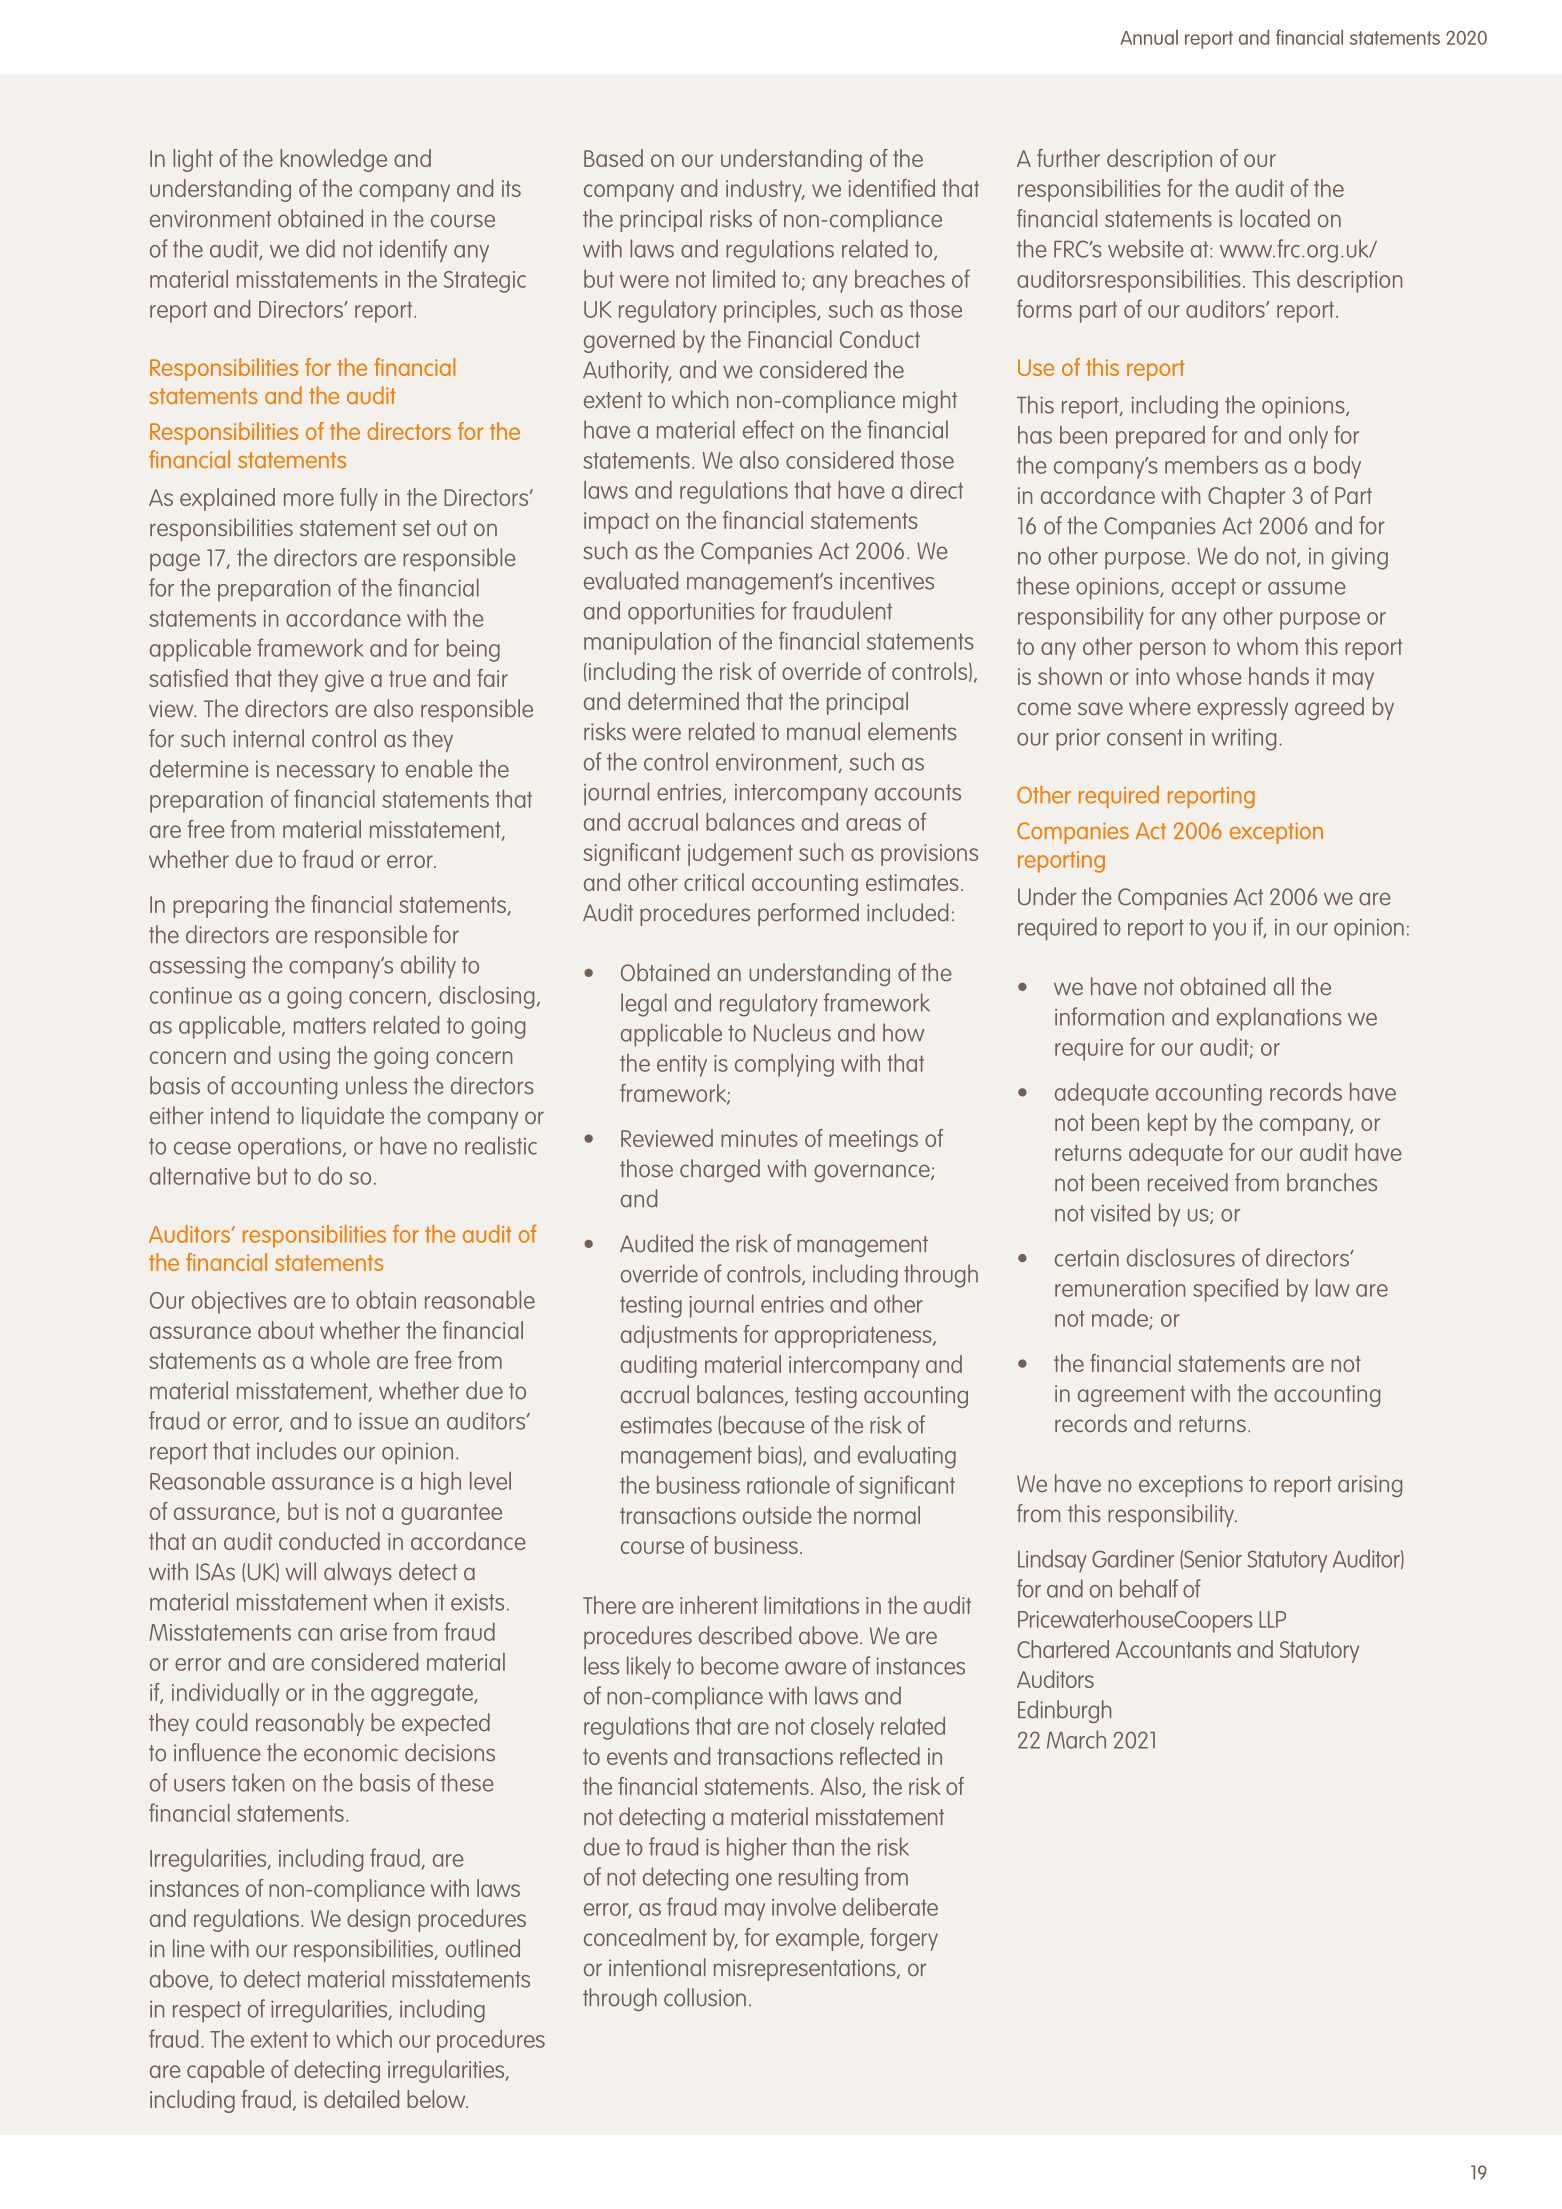 The width and height of the screenshot is (1562, 2209). Describe the element at coordinates (705, 1997) in the screenshot. I see `collusion` at that location.
